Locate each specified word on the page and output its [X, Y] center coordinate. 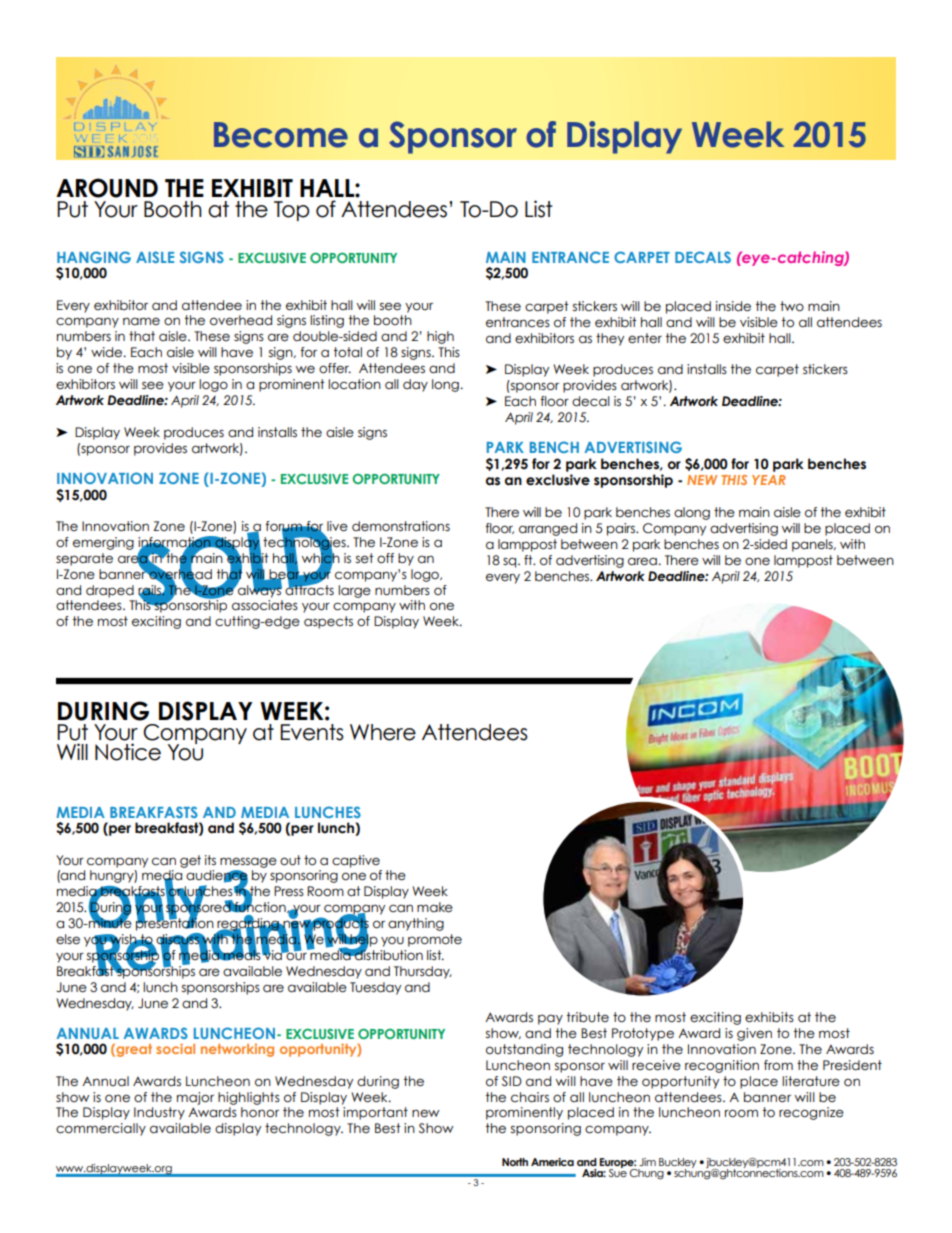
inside [733, 306]
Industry [159, 1113]
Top [291, 211]
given [754, 1034]
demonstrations [401, 526]
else [68, 939]
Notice [128, 752]
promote [435, 940]
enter [645, 338]
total [348, 352]
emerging [103, 543]
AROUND [107, 188]
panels [813, 545]
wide [106, 352]
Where [383, 732]
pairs [622, 529]
